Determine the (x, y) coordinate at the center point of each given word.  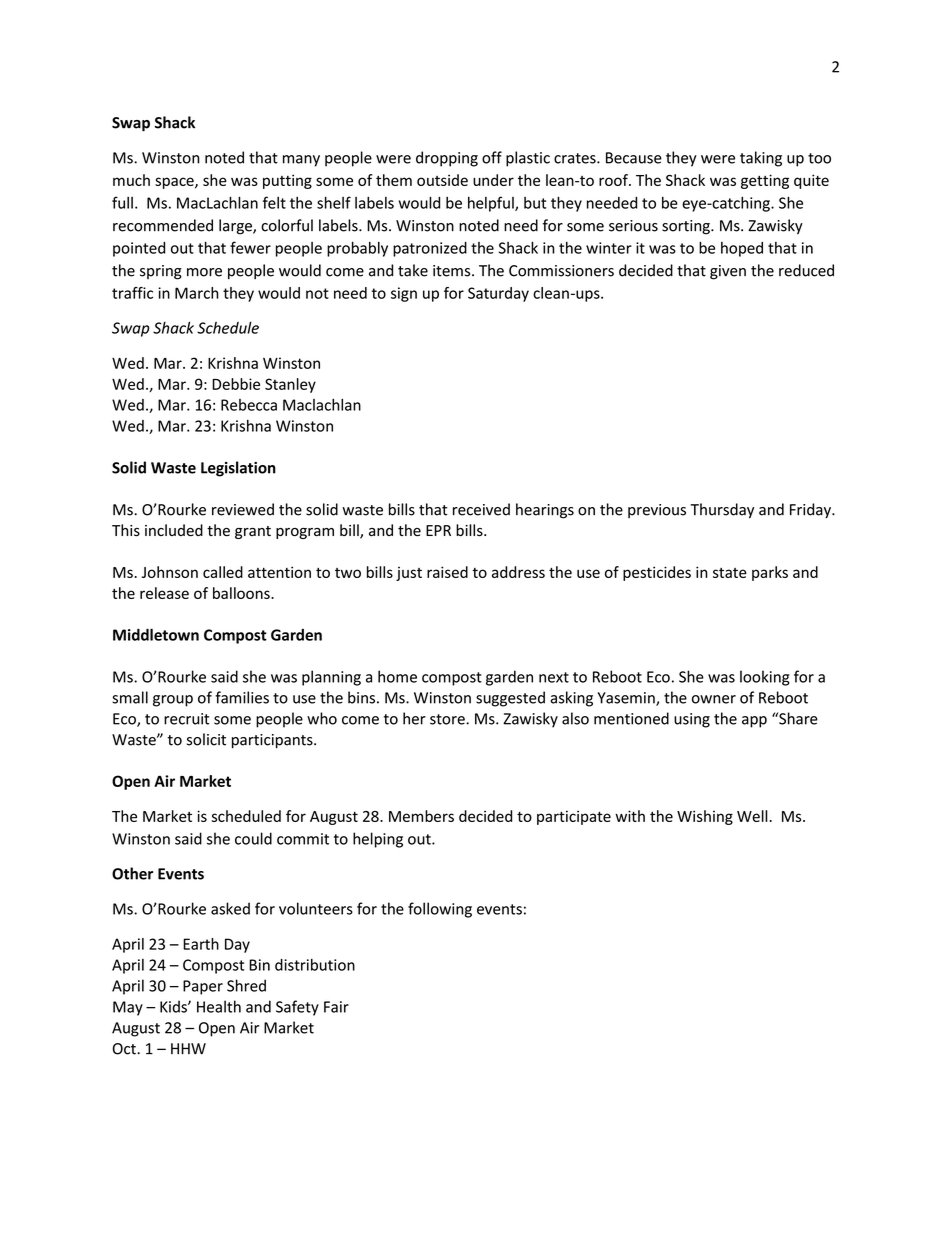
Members (421, 816)
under (493, 180)
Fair (336, 1007)
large (236, 227)
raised (447, 572)
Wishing (705, 817)
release (164, 593)
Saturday (498, 294)
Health (219, 1006)
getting (765, 181)
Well (752, 816)
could (253, 838)
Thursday (722, 511)
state (730, 573)
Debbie (236, 384)
